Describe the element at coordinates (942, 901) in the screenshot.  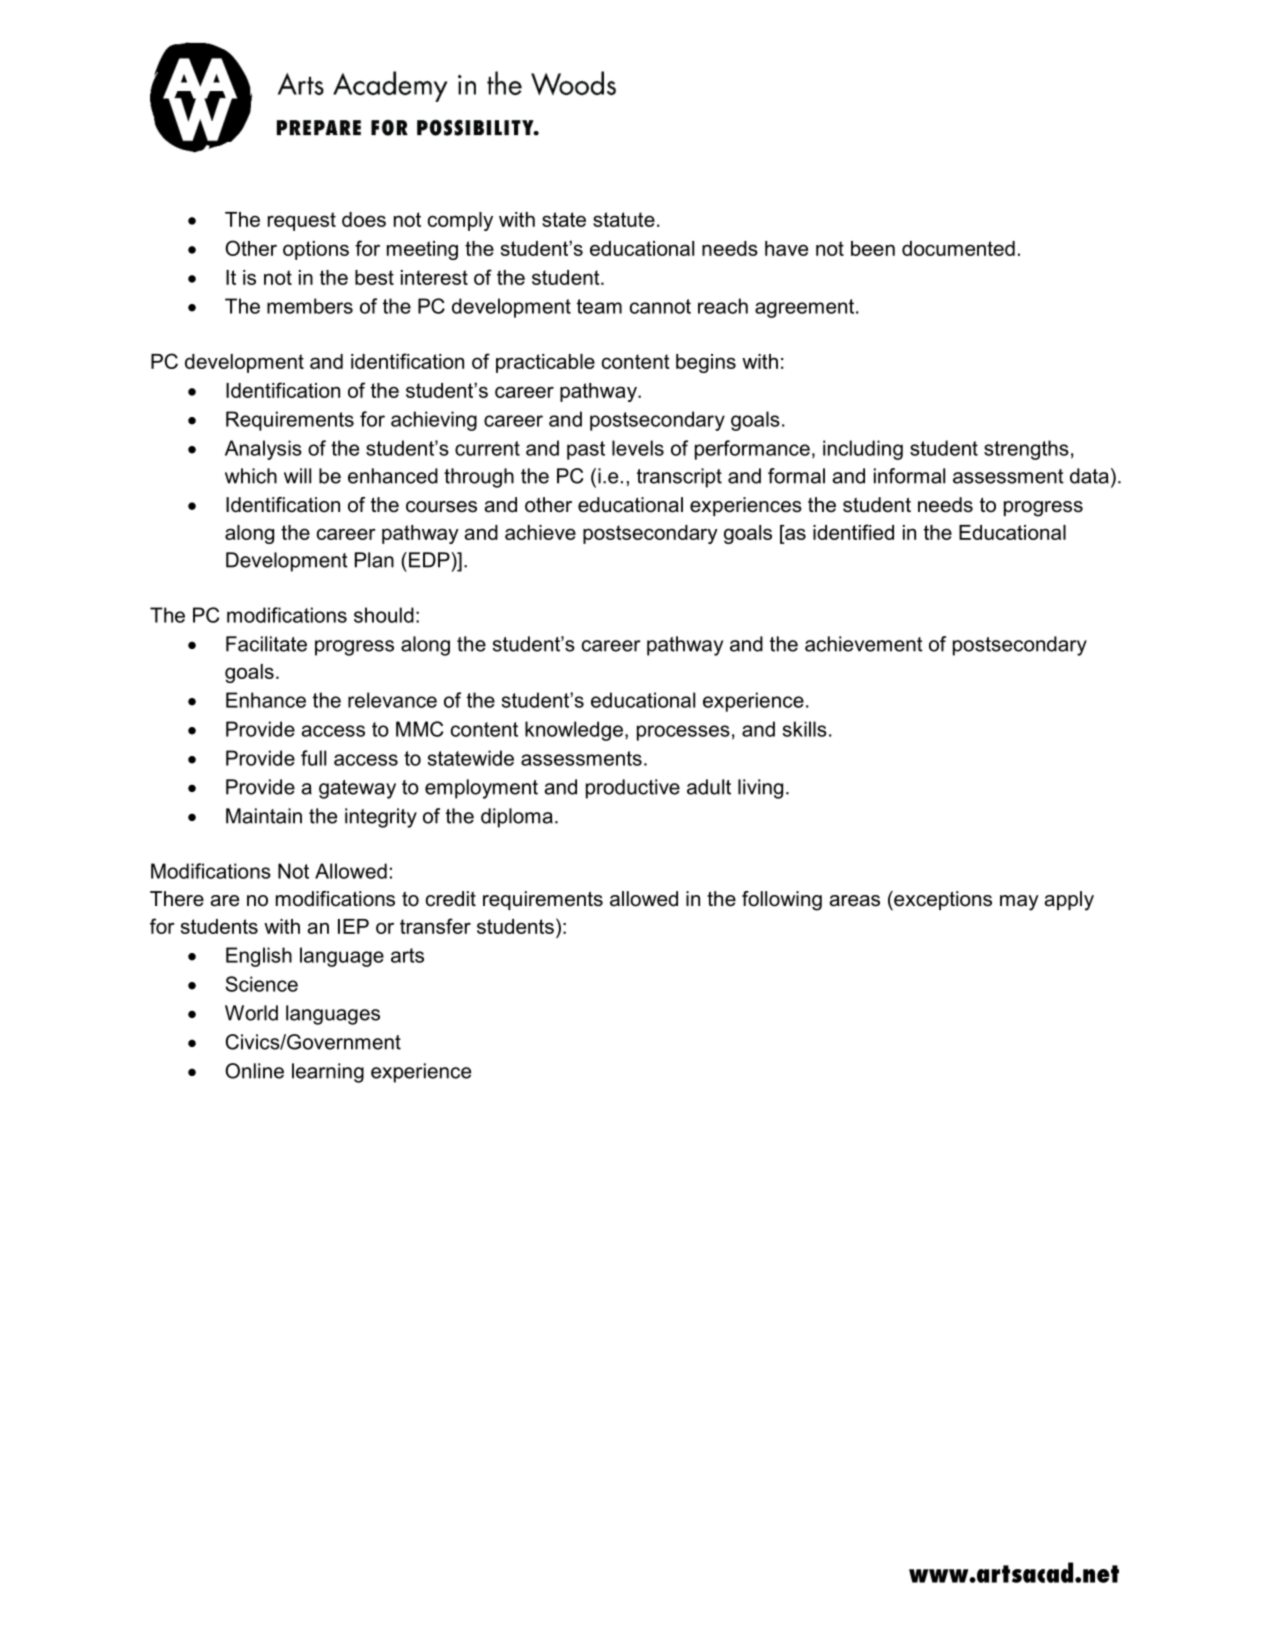
I see `exceptions` at that location.
